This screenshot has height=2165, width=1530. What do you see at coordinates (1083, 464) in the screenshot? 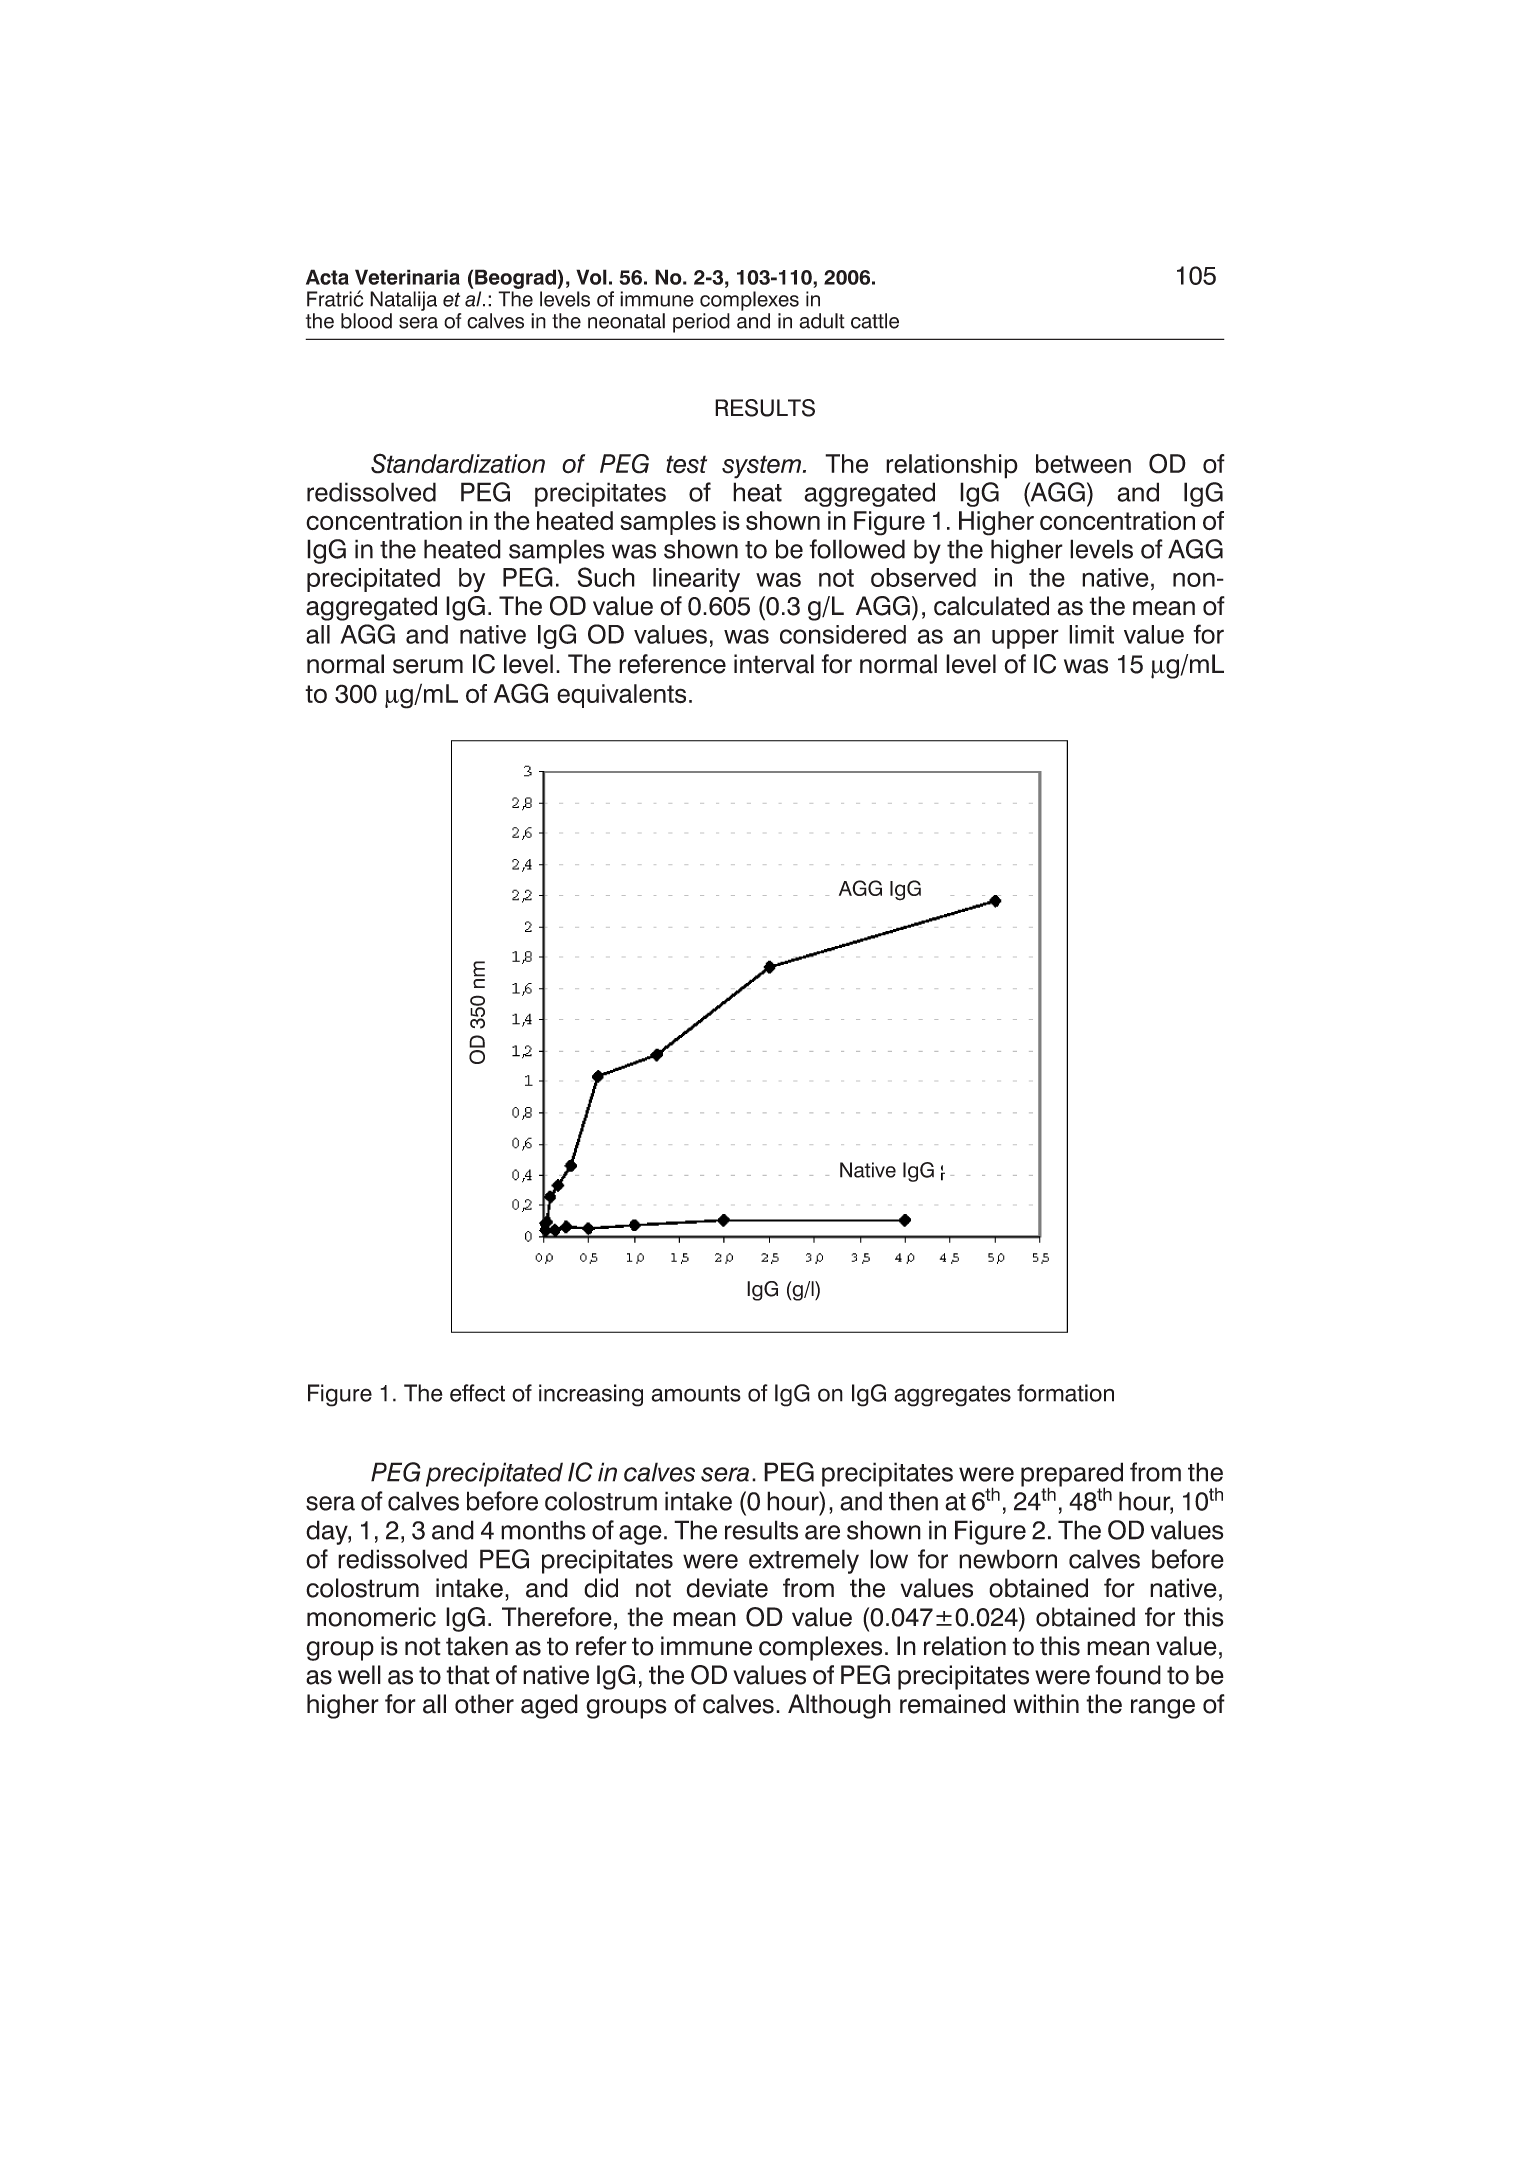
I see `between` at bounding box center [1083, 464].
